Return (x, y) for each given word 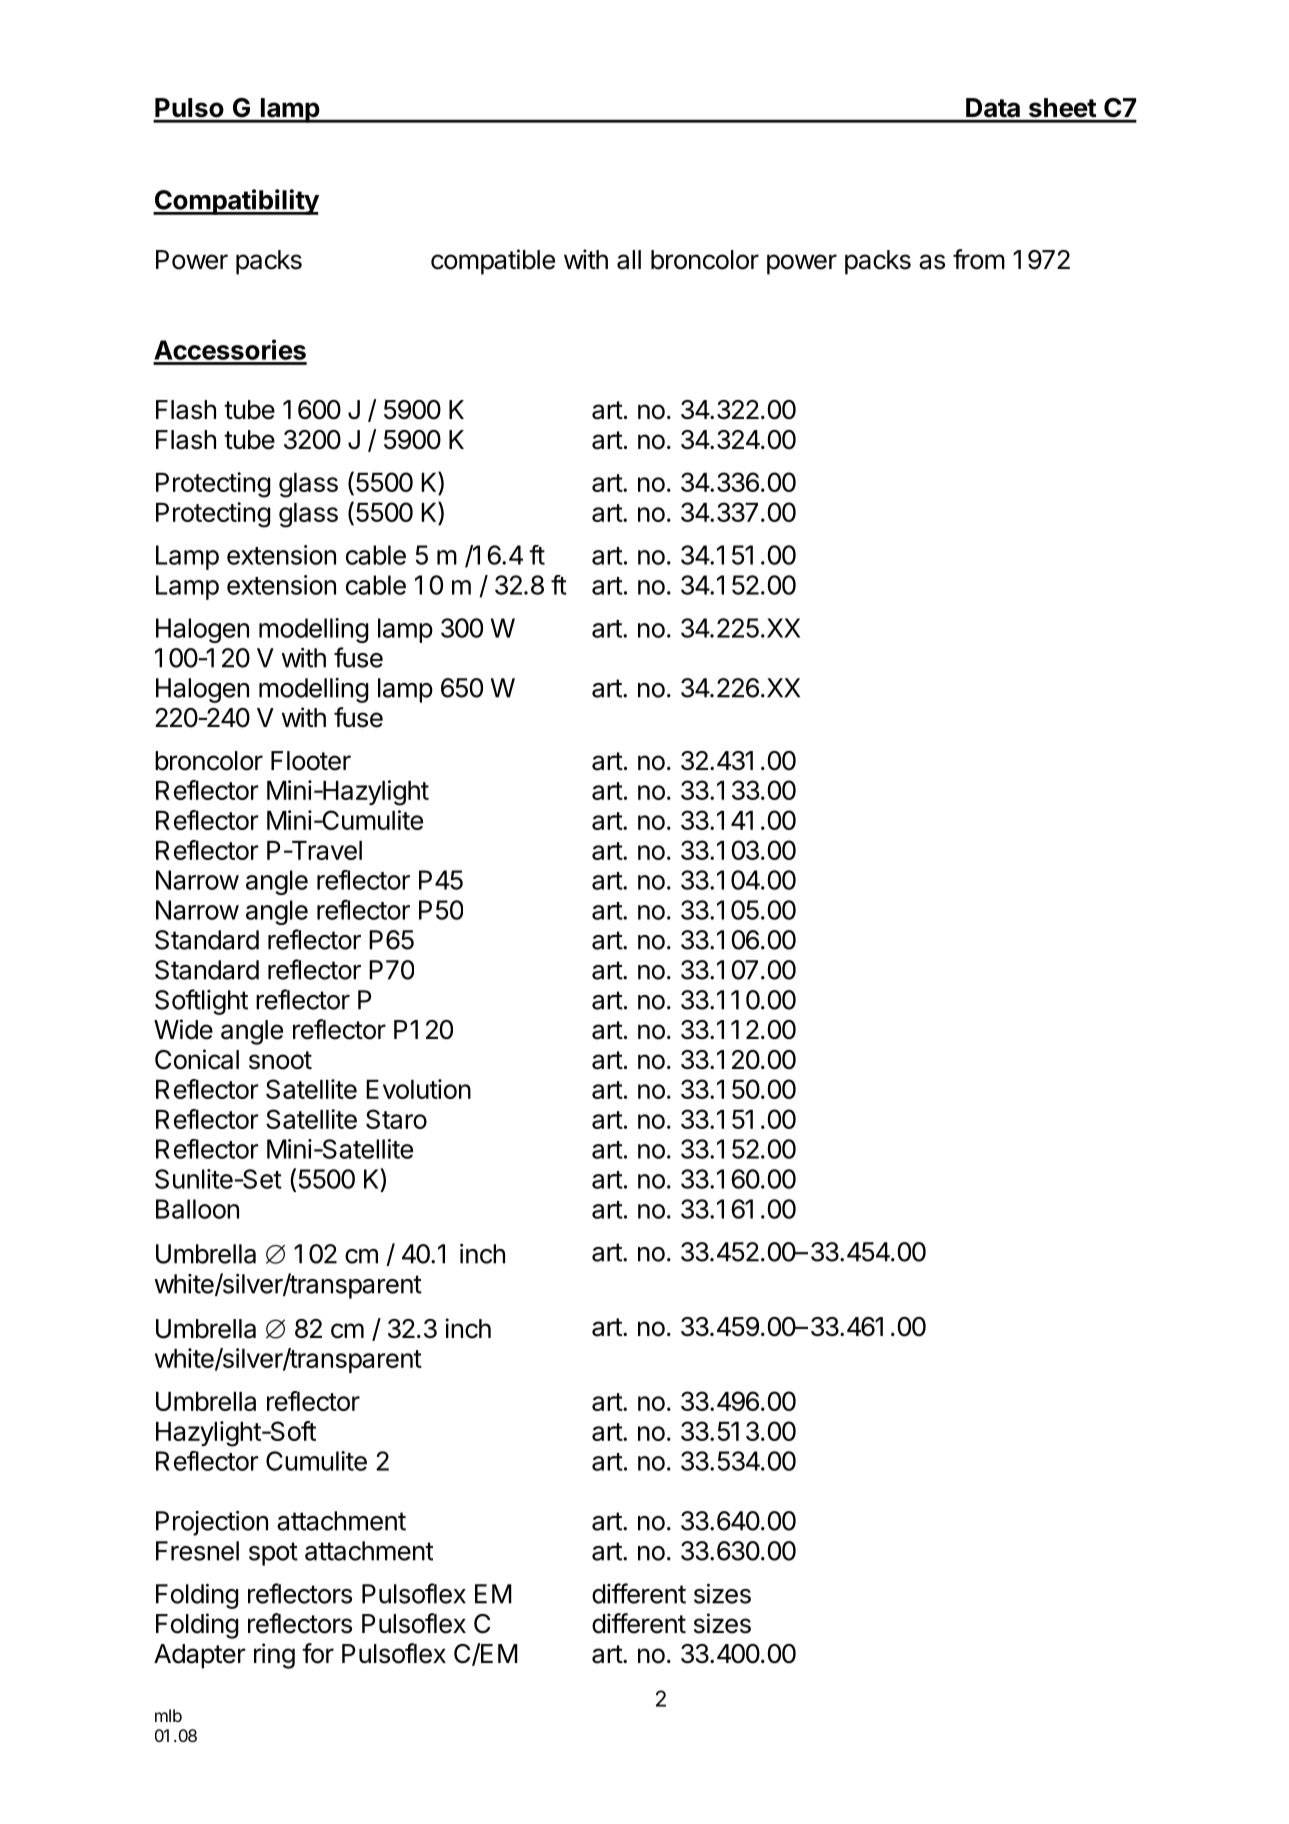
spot (273, 1554)
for (318, 1653)
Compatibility (236, 202)
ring (274, 1656)
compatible (493, 262)
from (979, 259)
